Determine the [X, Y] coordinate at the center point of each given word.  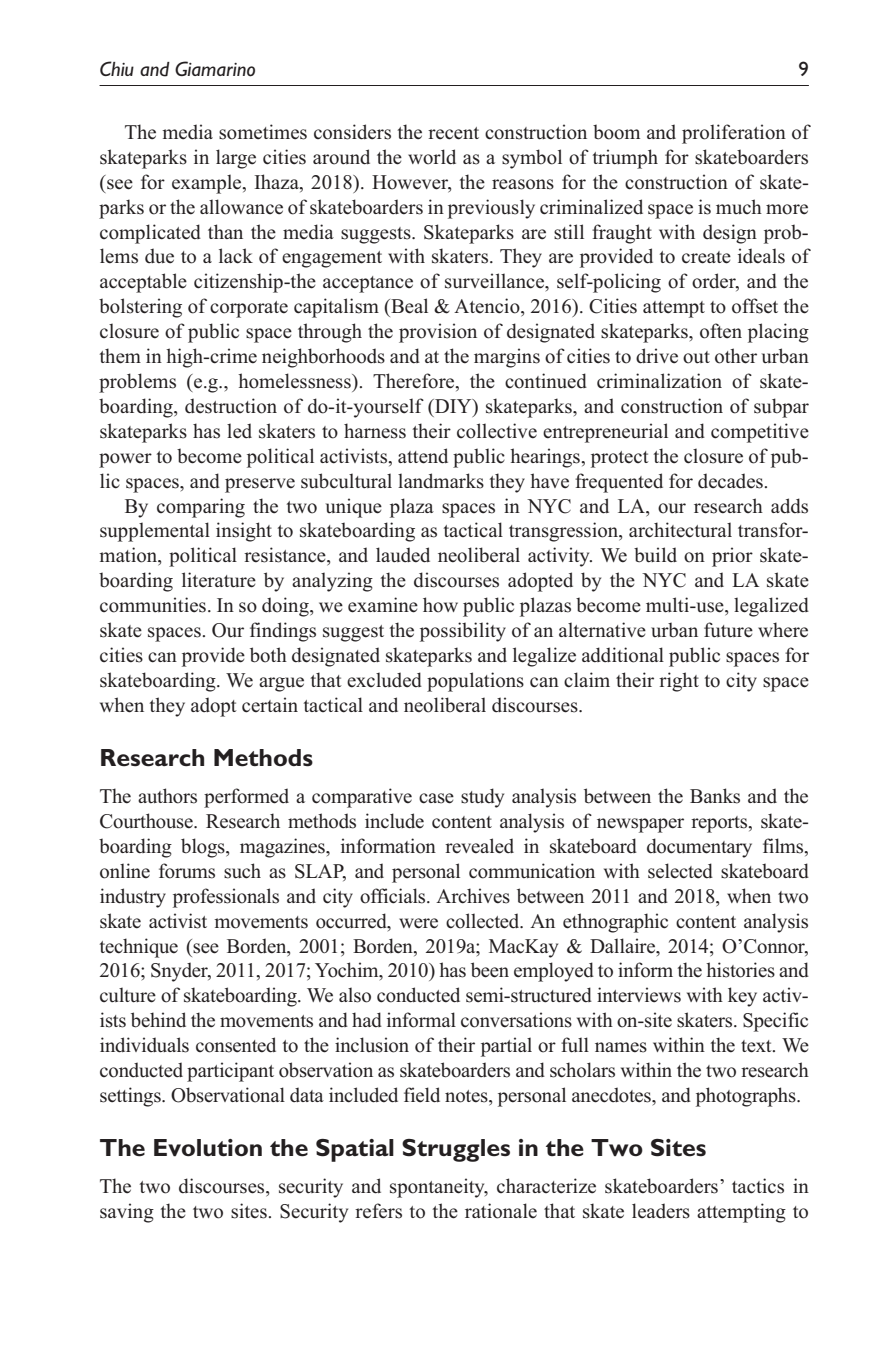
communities [153, 605]
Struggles [456, 1150]
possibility [463, 632]
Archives [473, 896]
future [728, 630]
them [120, 356]
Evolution [208, 1148]
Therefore [415, 382]
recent [453, 133]
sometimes [263, 132]
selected [680, 871]
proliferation [734, 134]
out [696, 357]
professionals [226, 898]
